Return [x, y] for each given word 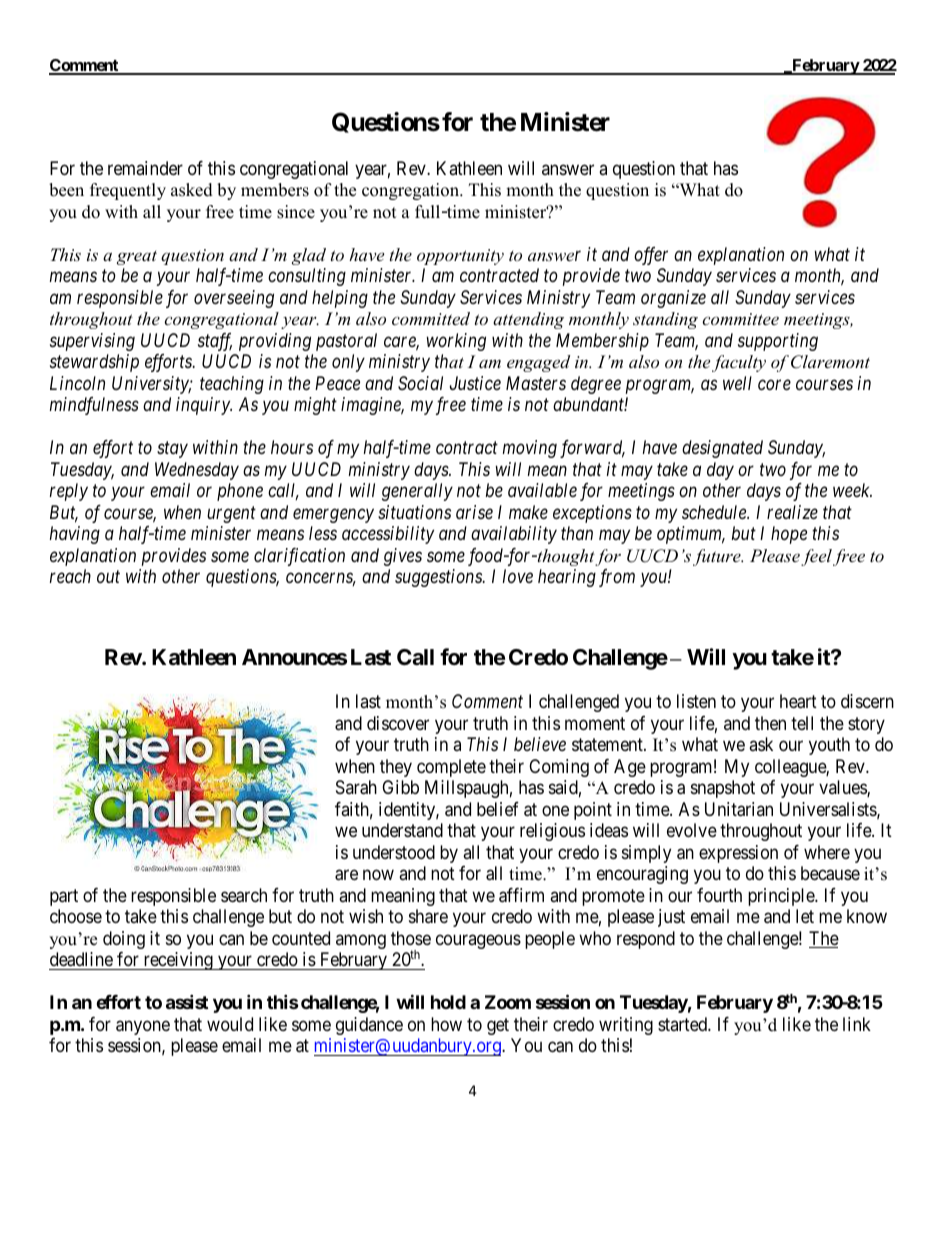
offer [651, 256]
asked [192, 190]
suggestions [439, 578]
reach [70, 576]
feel [816, 557]
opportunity [460, 257]
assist [187, 1002]
